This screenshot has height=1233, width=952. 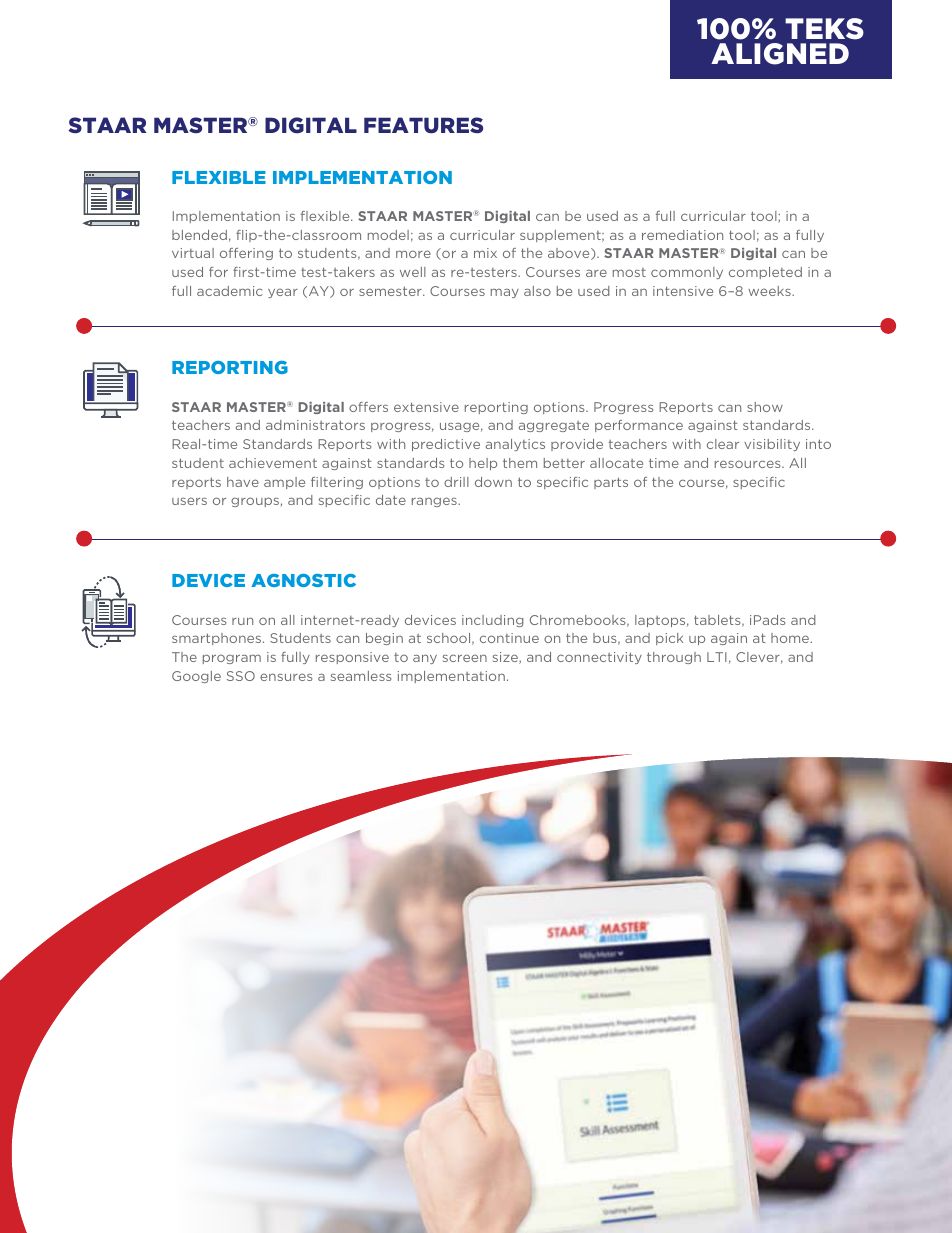 I want to click on show, so click(x=765, y=407).
